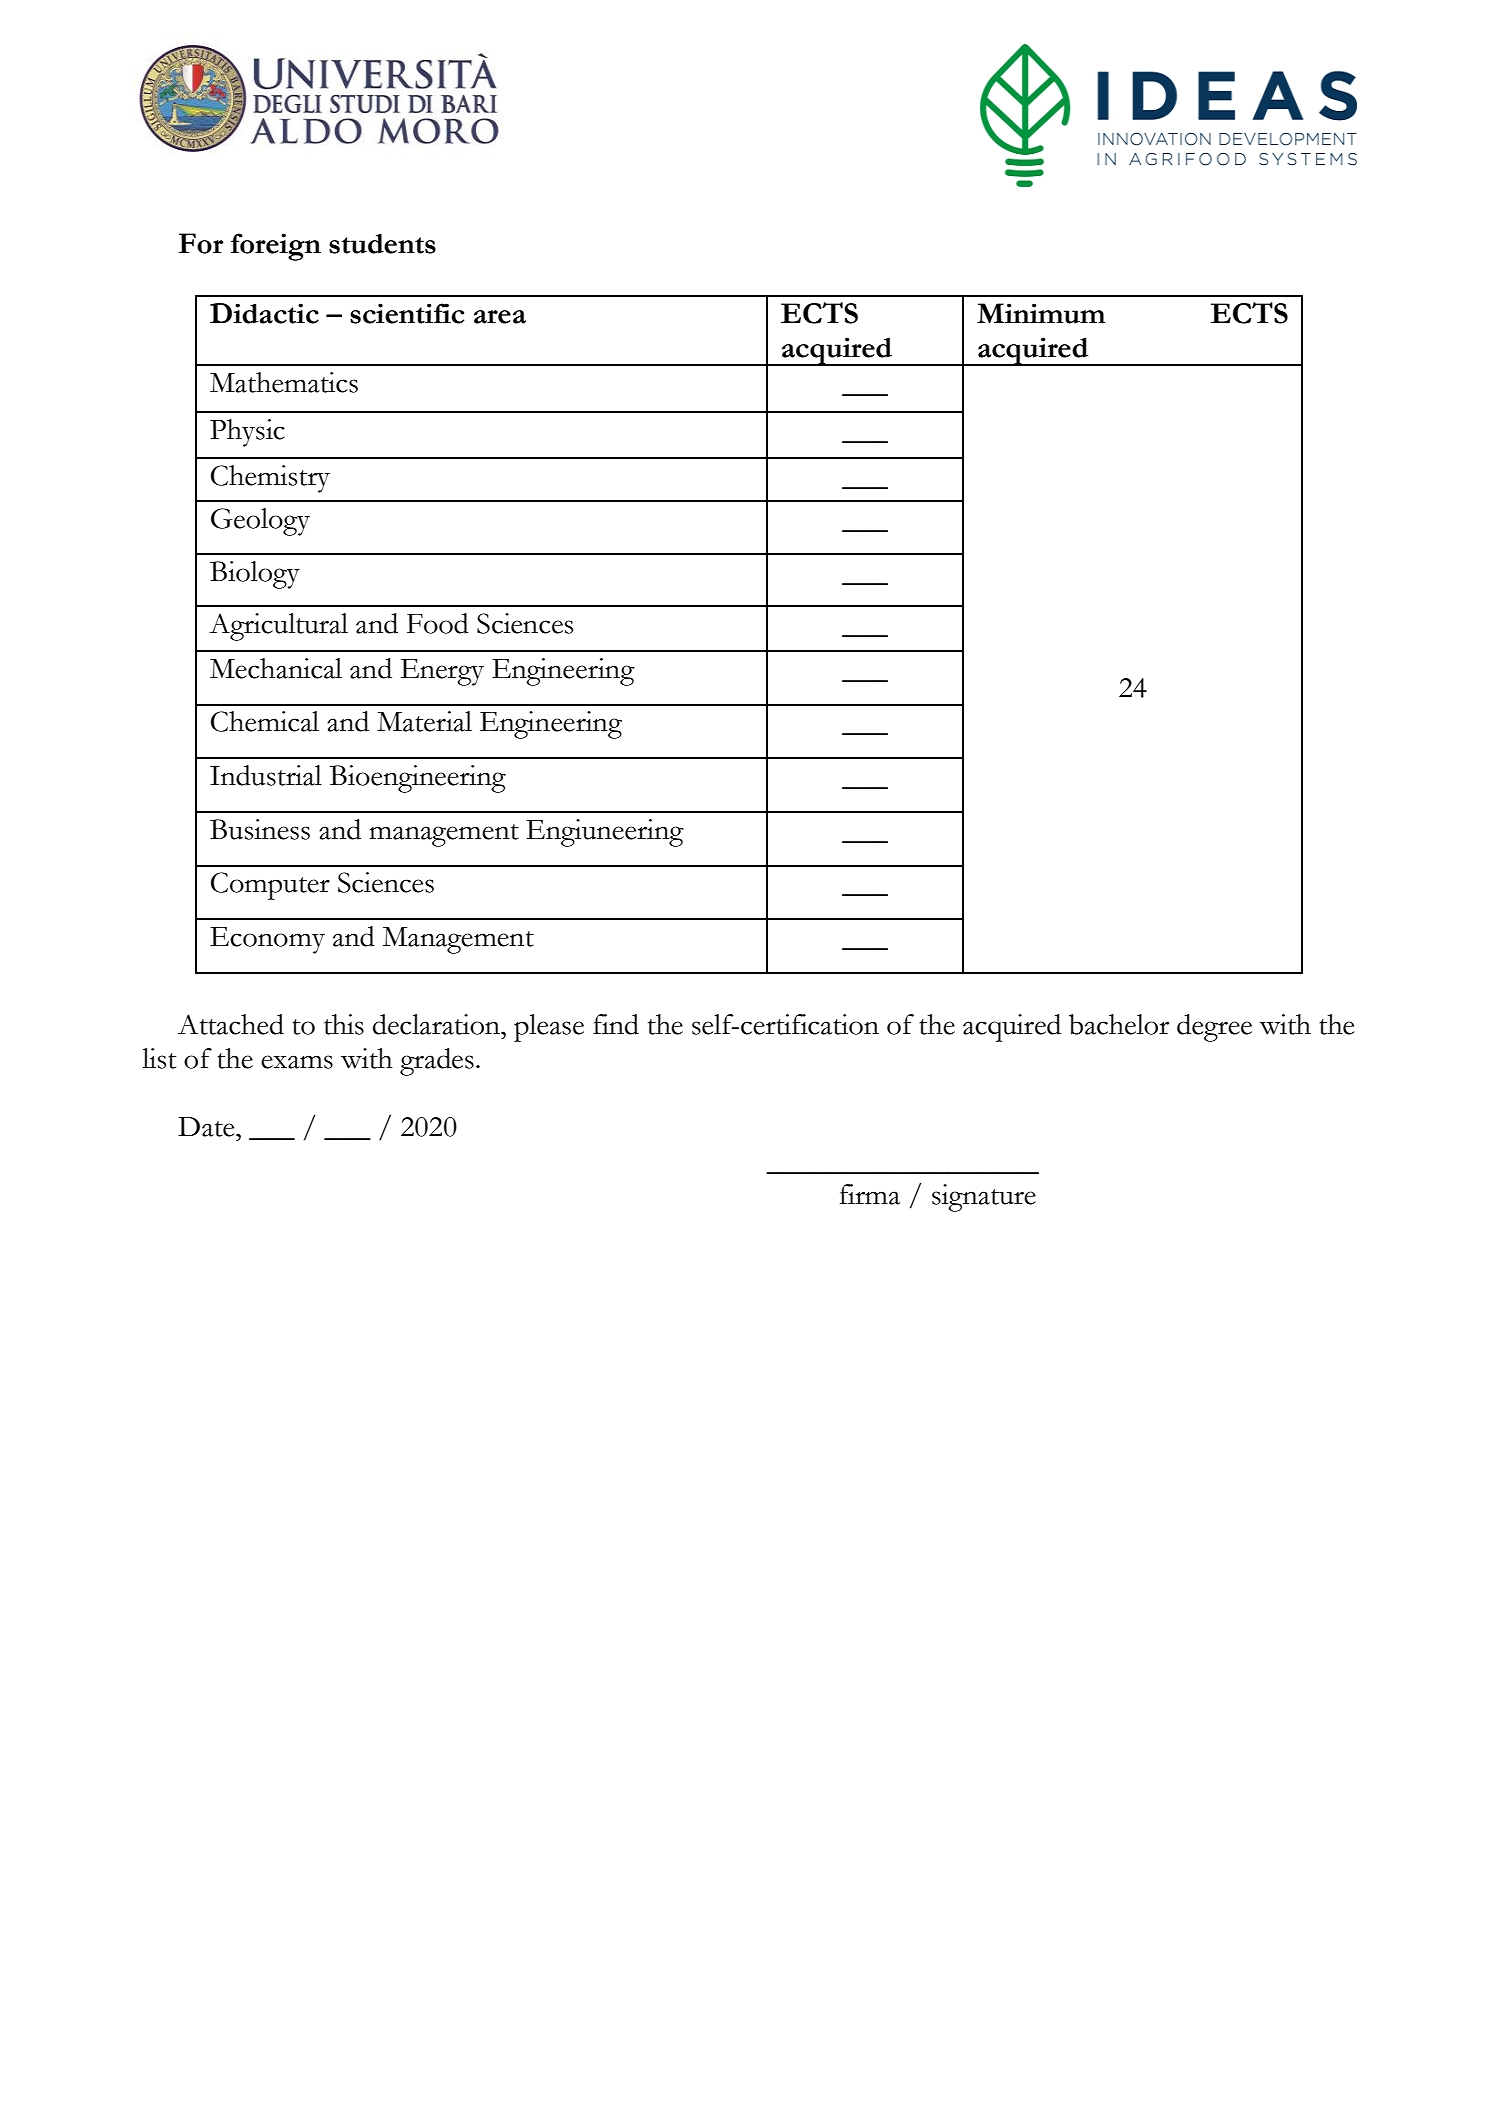  What do you see at coordinates (255, 575) in the page?
I see `Biology` at bounding box center [255, 575].
